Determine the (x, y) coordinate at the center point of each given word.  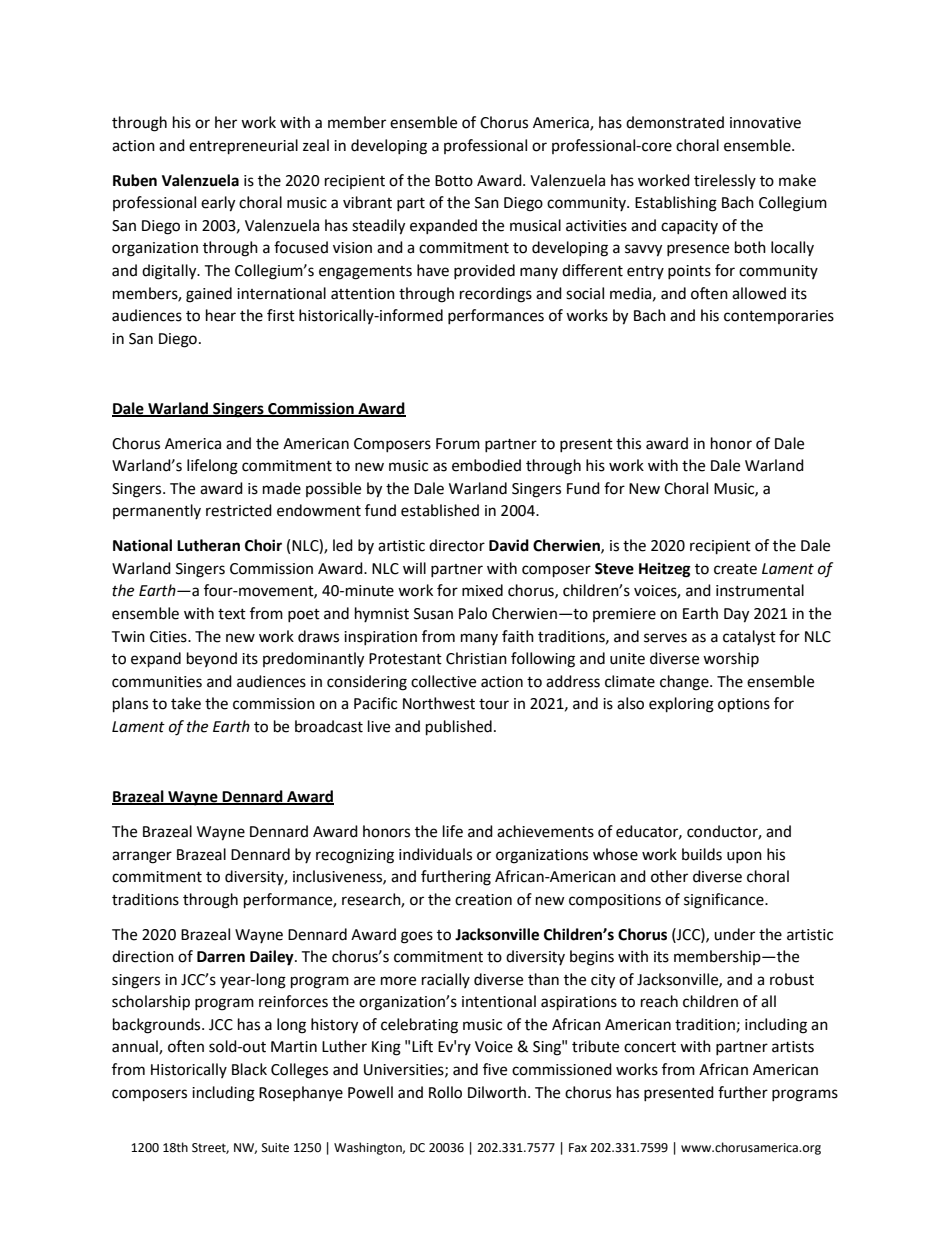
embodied (486, 465)
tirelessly (725, 181)
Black (249, 1069)
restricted (239, 510)
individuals (435, 854)
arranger (142, 857)
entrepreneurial (243, 147)
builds (702, 854)
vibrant (367, 202)
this (628, 443)
